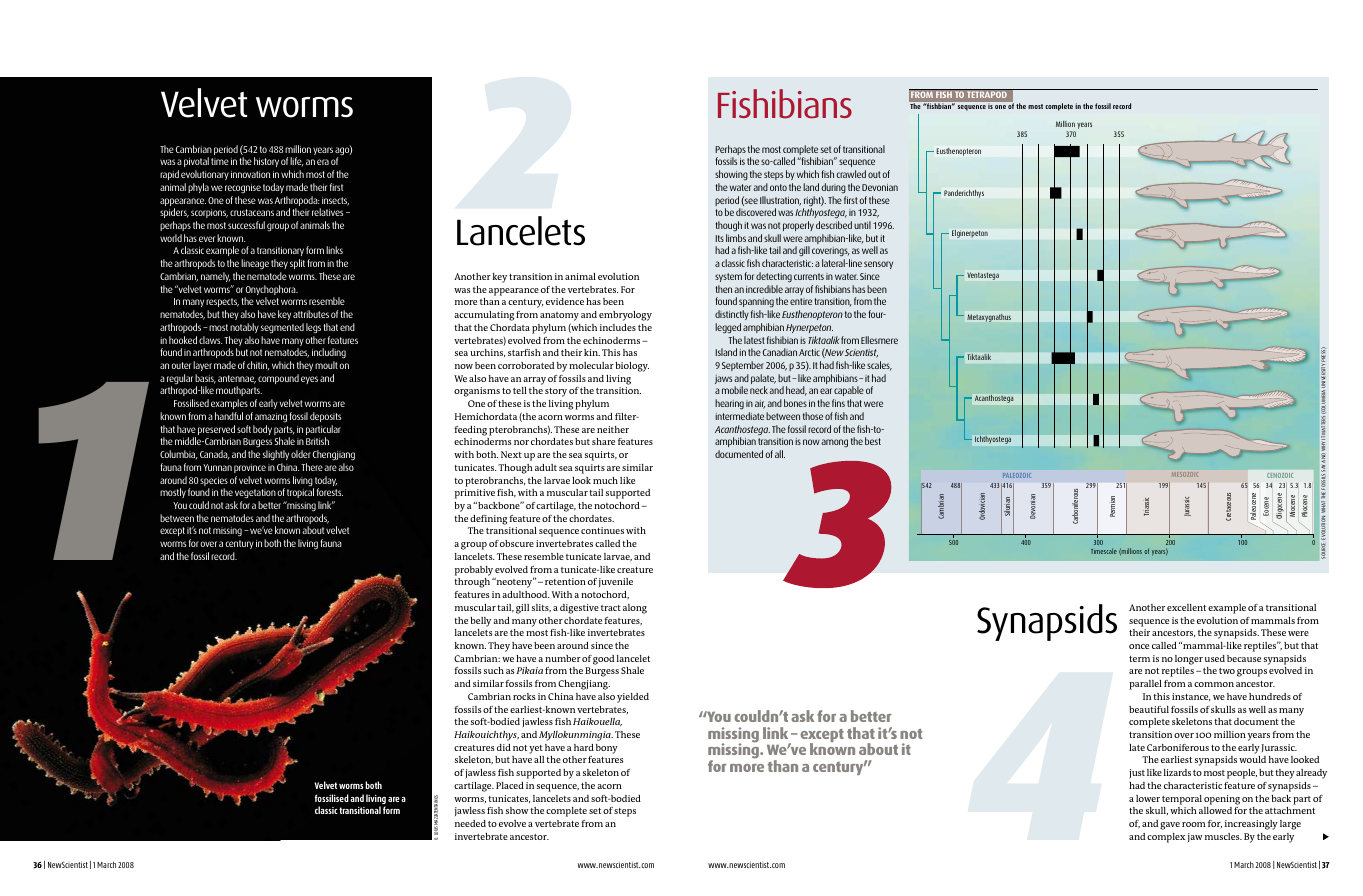 The width and height of the screenshot is (1363, 896). What do you see at coordinates (510, 785) in the screenshot?
I see `Placed` at bounding box center [510, 785].
